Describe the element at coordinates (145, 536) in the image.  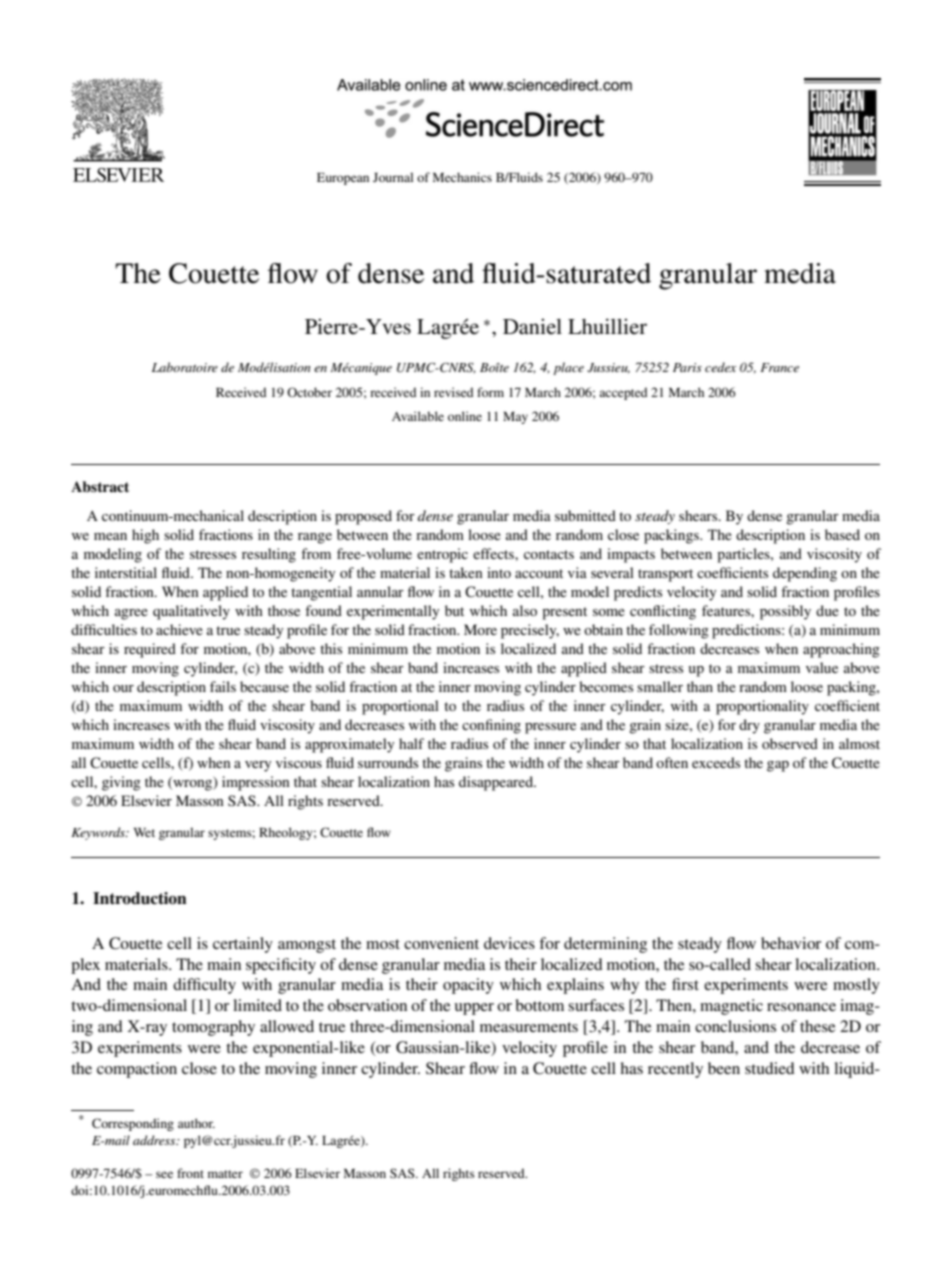
I see `high` at that location.
